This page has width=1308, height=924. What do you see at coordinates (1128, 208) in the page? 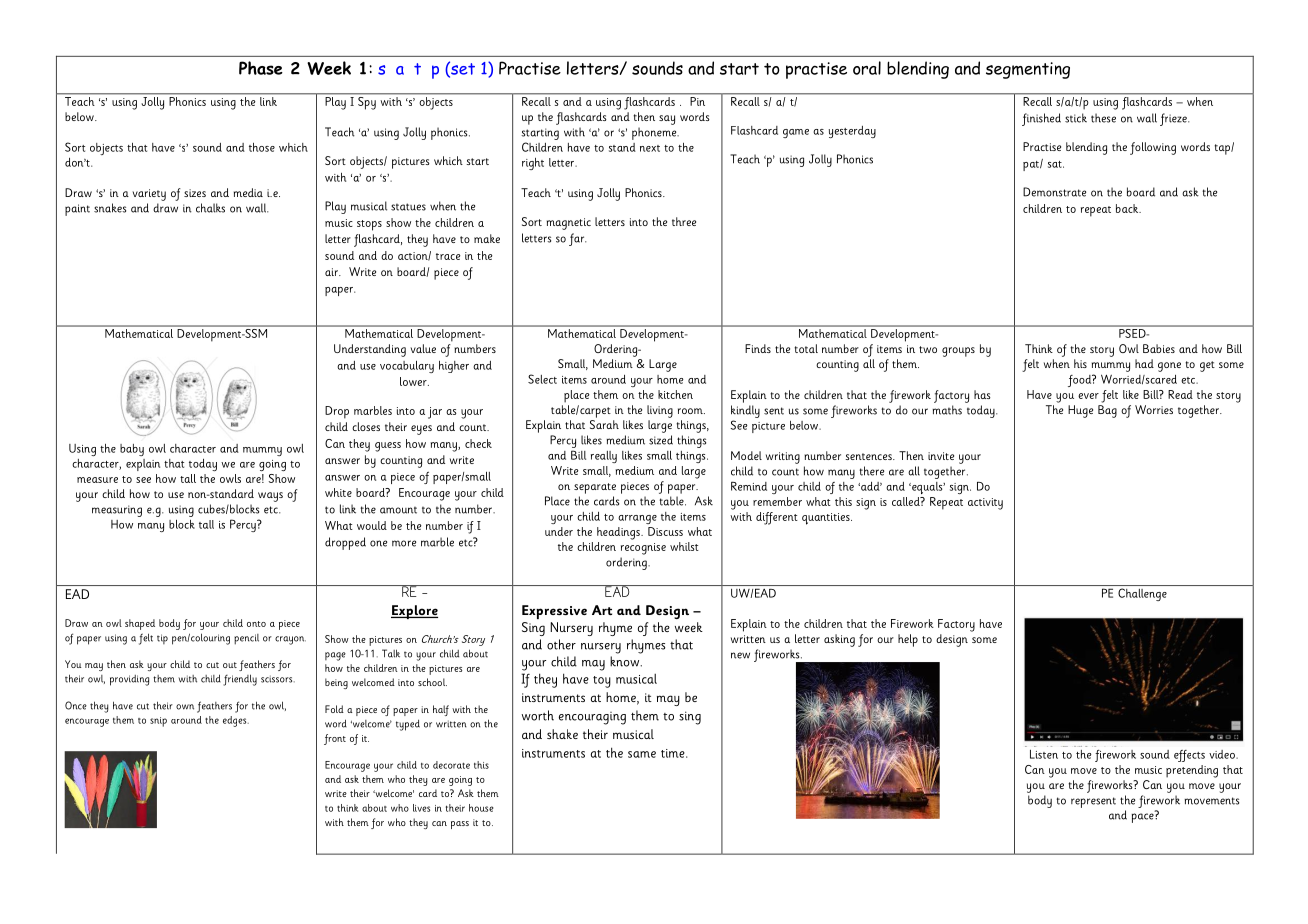
I see `back` at bounding box center [1128, 208].
